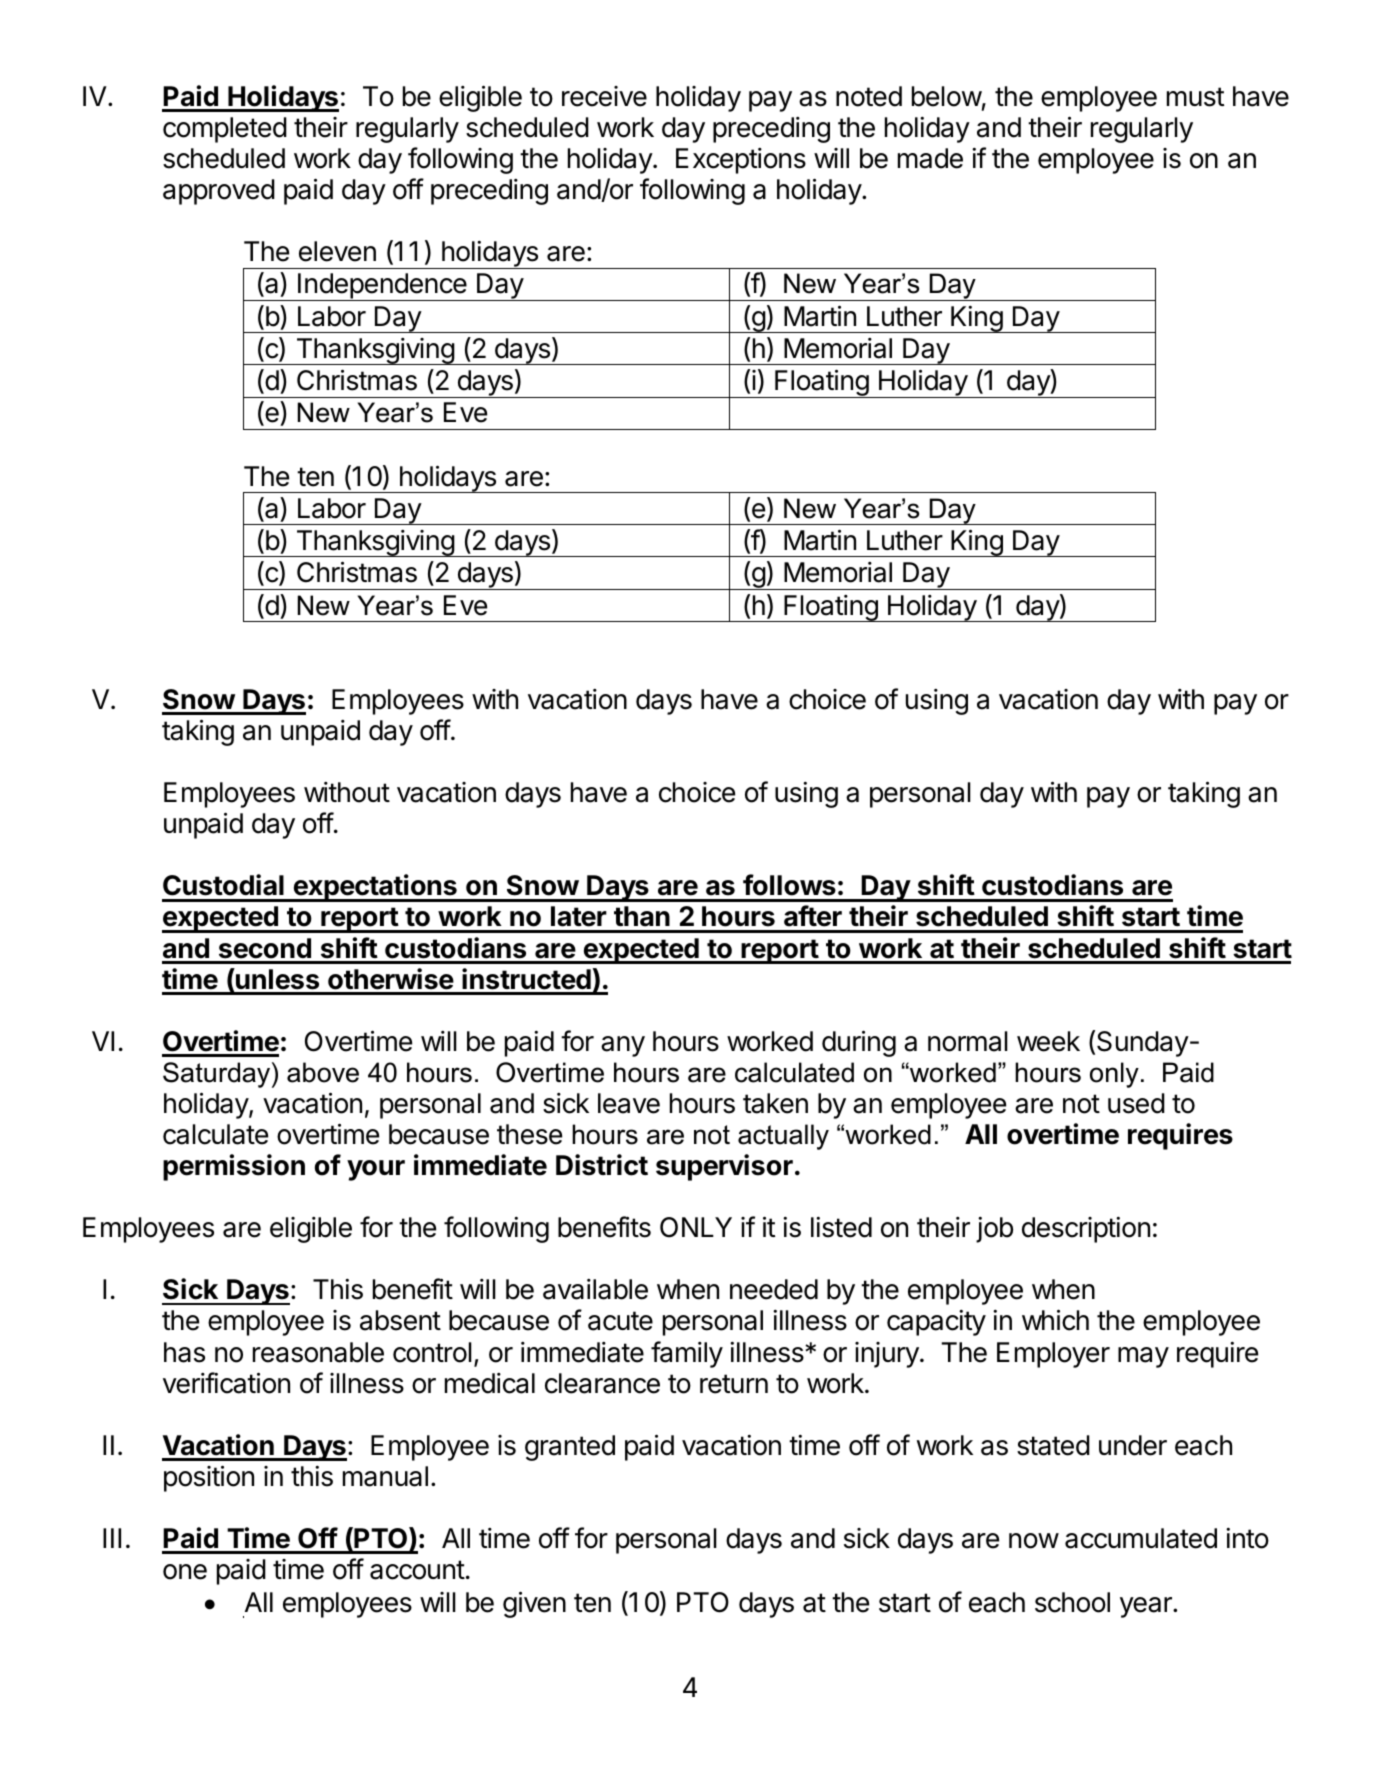 This page has width=1378, height=1784. Describe the element at coordinates (741, 161) in the page. I see `Exceptions` at that location.
